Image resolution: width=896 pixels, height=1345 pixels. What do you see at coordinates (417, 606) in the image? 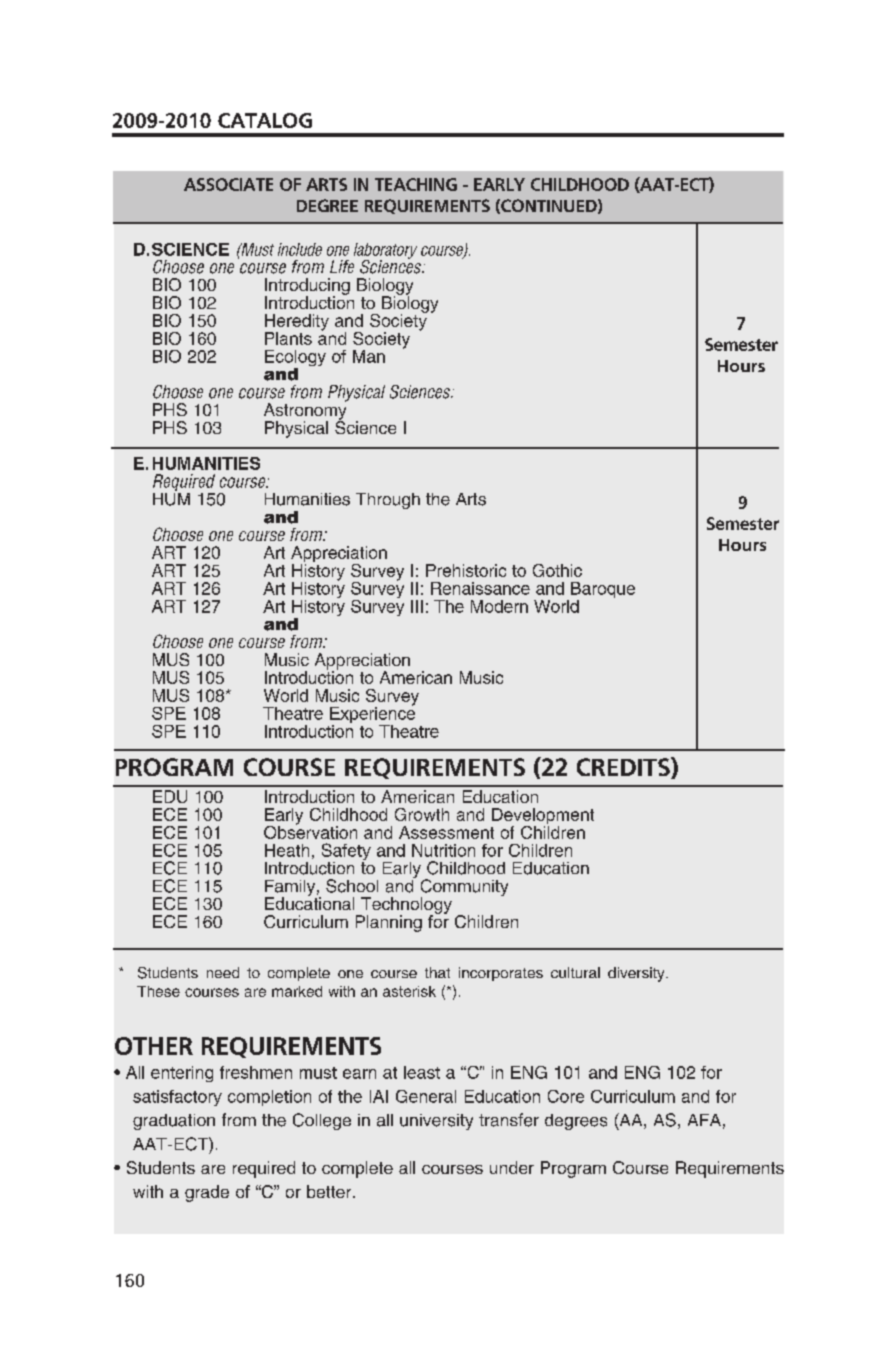
I see `III` at bounding box center [417, 606].
